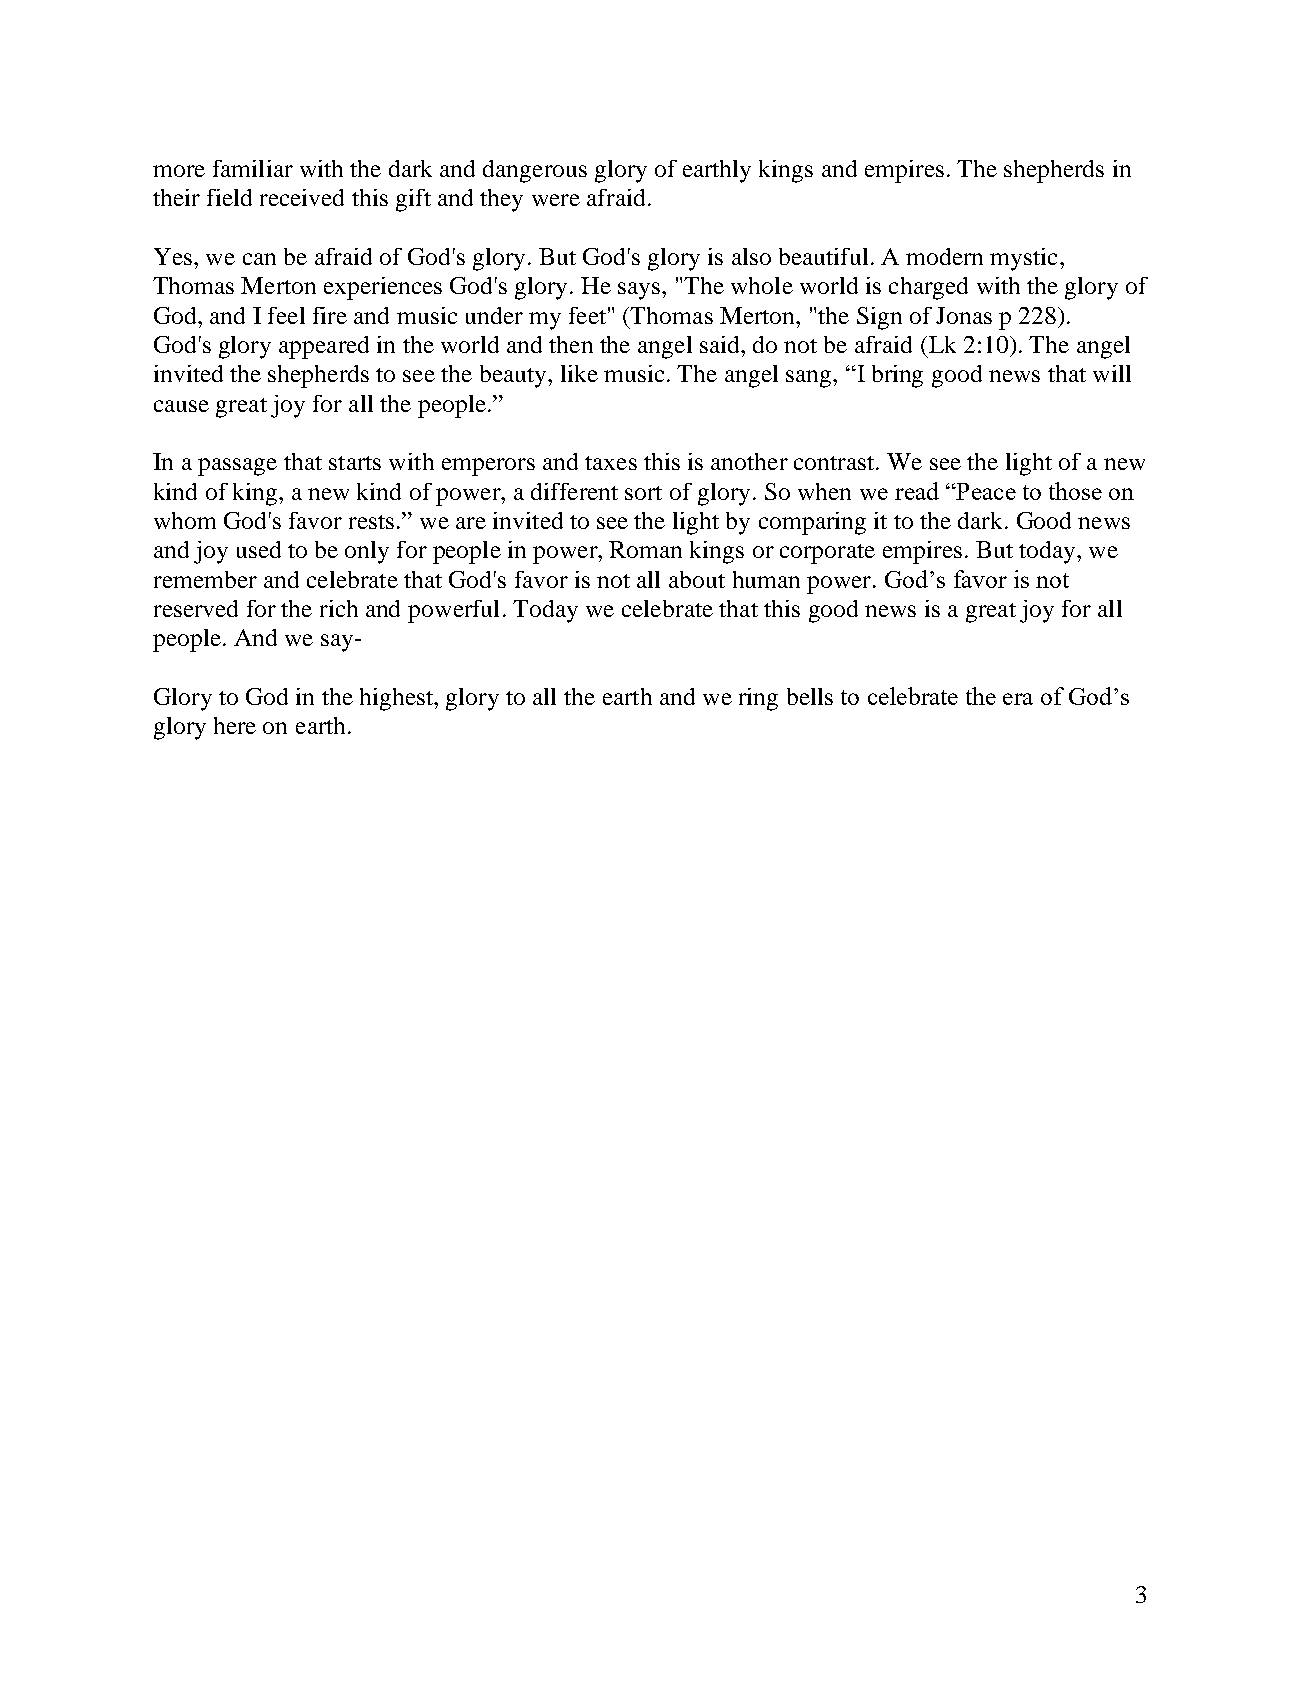 This screenshot has height=1684, width=1301. I want to click on received, so click(302, 197).
